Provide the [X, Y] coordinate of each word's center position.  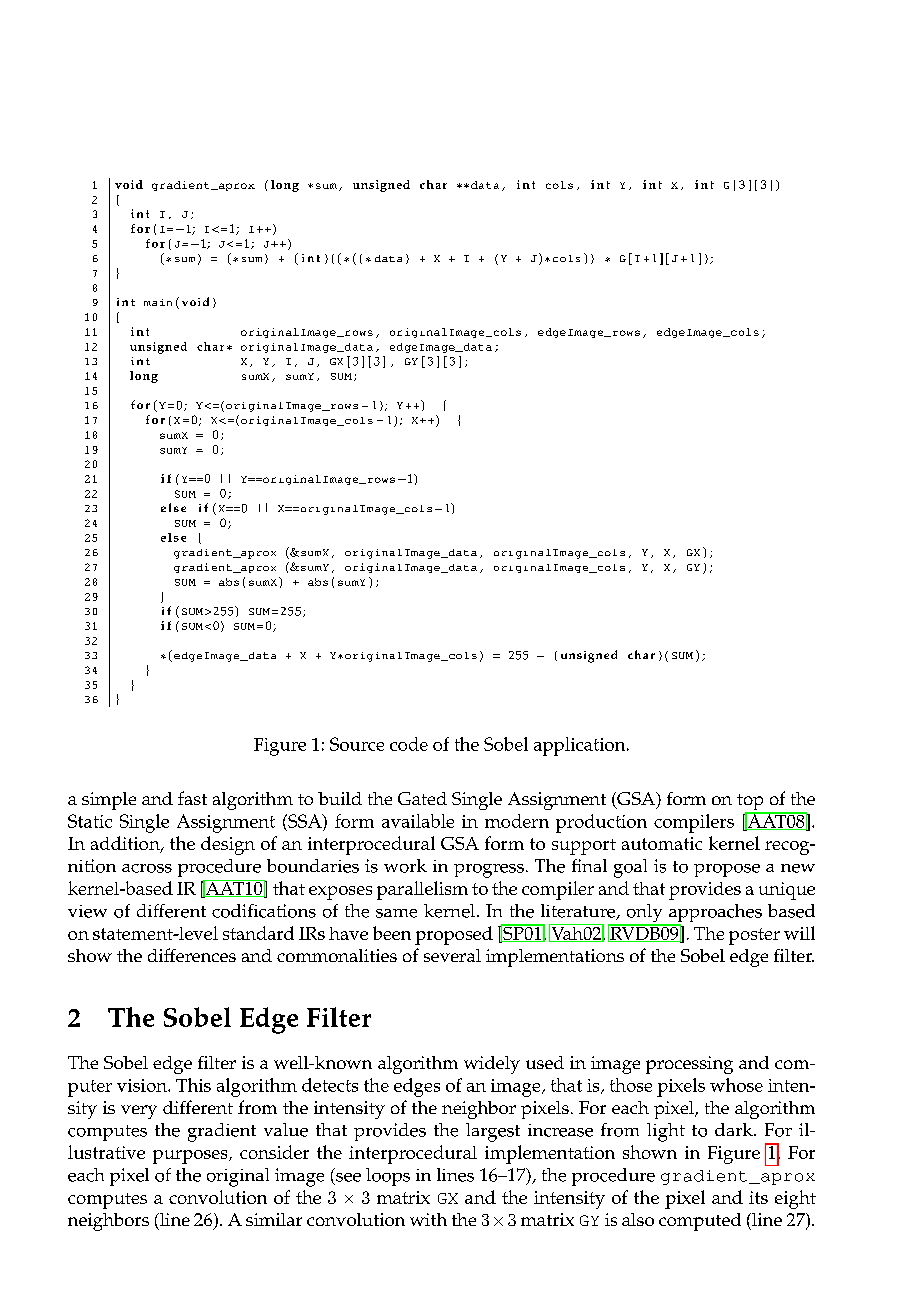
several [452, 955]
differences [192, 955]
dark [735, 1129]
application [581, 746]
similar [274, 1219]
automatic [662, 843]
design [228, 845]
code [409, 744]
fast [192, 798]
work [405, 866]
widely [492, 1065]
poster [754, 936]
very [139, 1112]
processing [689, 1065]
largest [493, 1132]
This [193, 1085]
